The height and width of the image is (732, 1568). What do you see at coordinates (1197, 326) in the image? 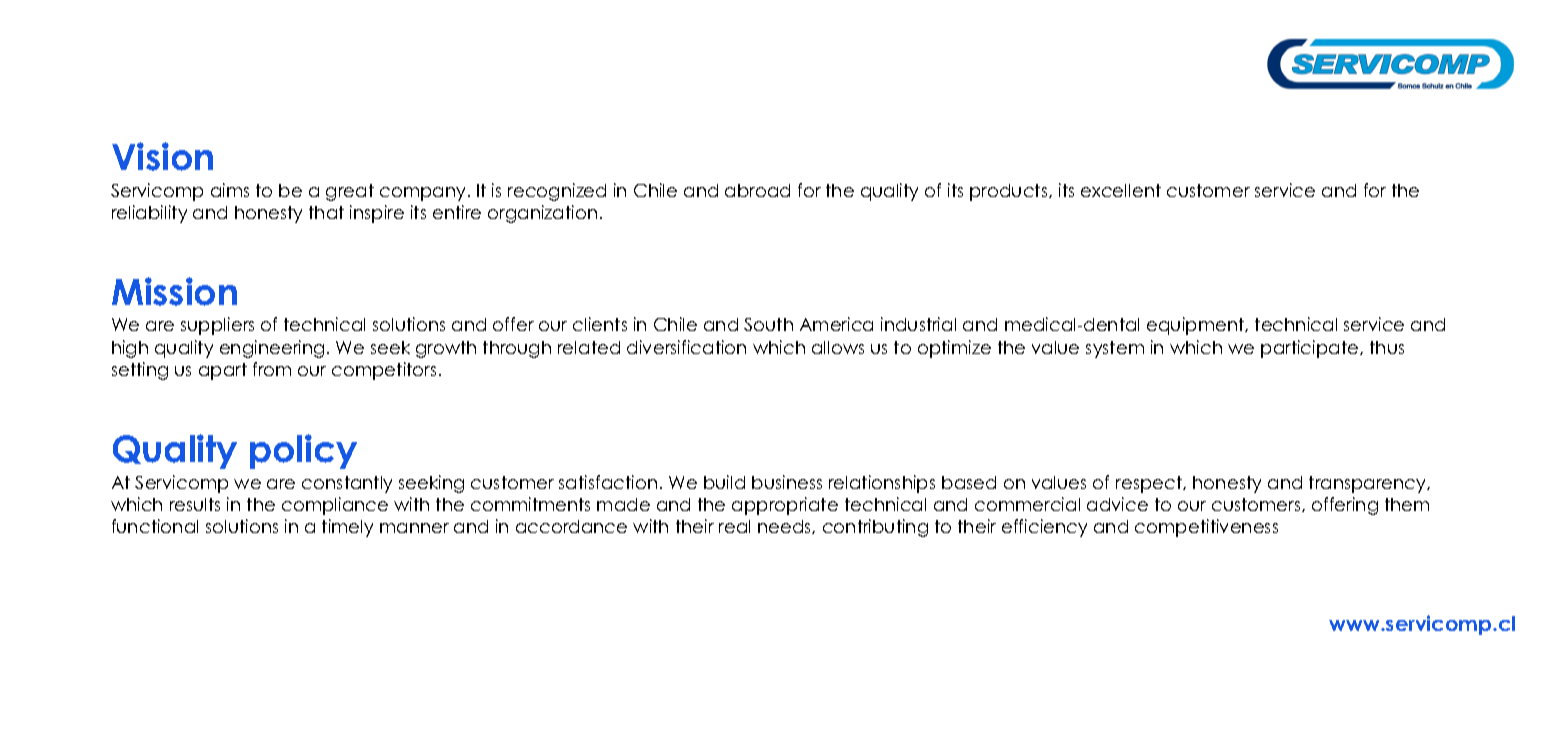
I see `equipment` at bounding box center [1197, 326].
